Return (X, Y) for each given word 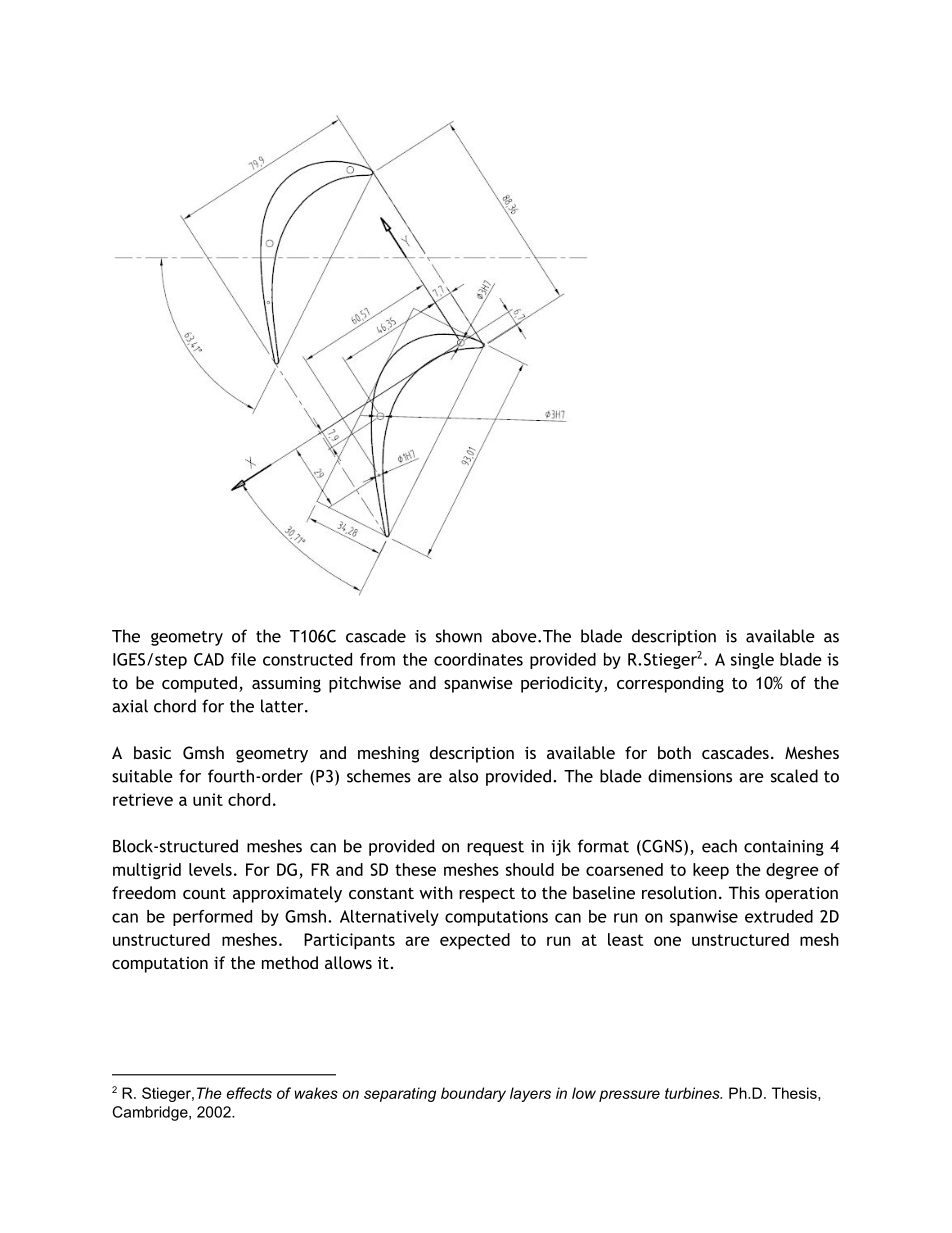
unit (208, 799)
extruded (779, 916)
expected (475, 941)
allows (348, 962)
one (667, 941)
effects (249, 1093)
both (674, 752)
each (719, 846)
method (290, 962)
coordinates (478, 659)
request (495, 848)
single (752, 661)
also (463, 776)
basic (152, 752)
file (243, 659)
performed (212, 918)
